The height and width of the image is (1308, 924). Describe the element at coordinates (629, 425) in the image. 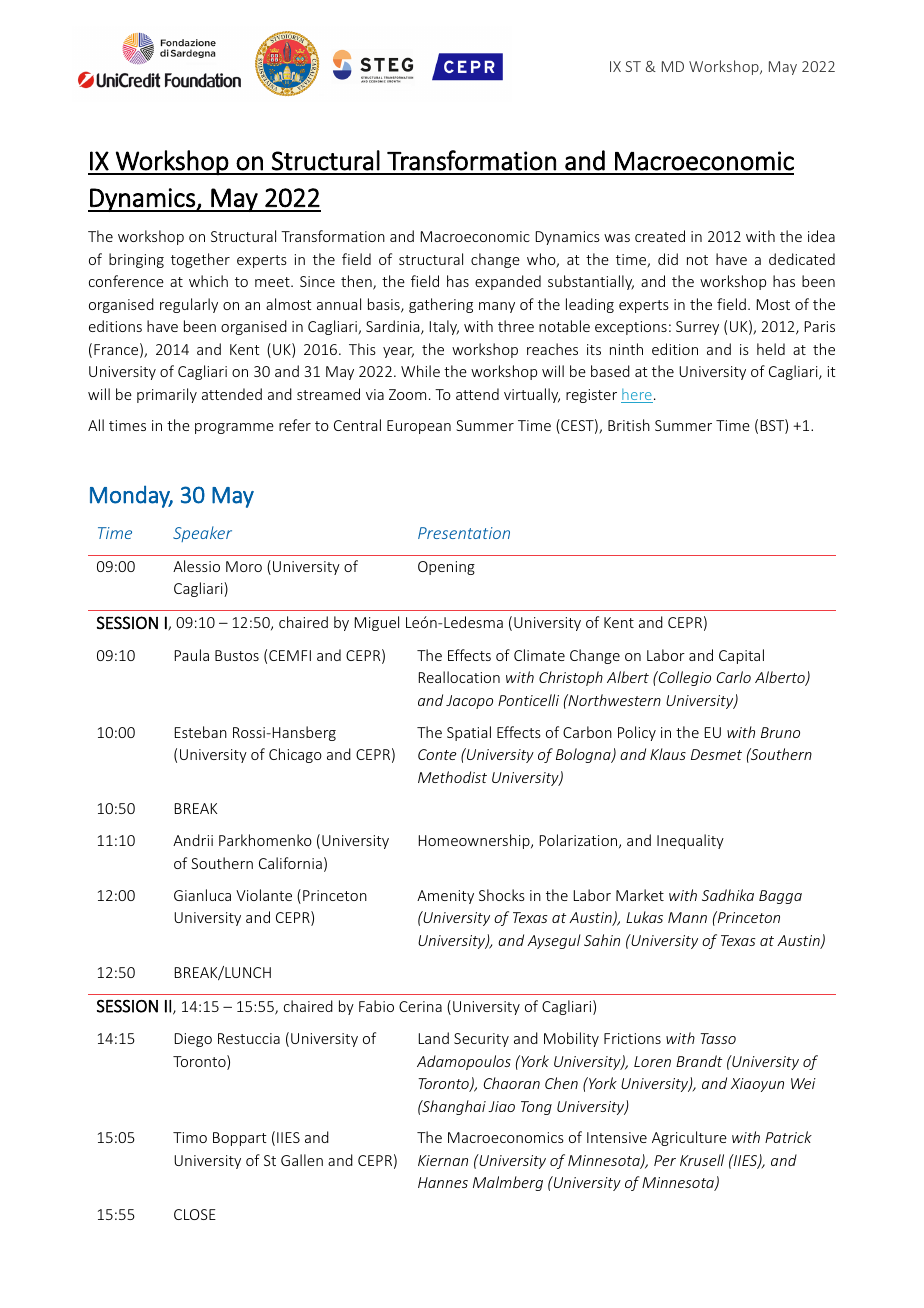

I see `British` at that location.
